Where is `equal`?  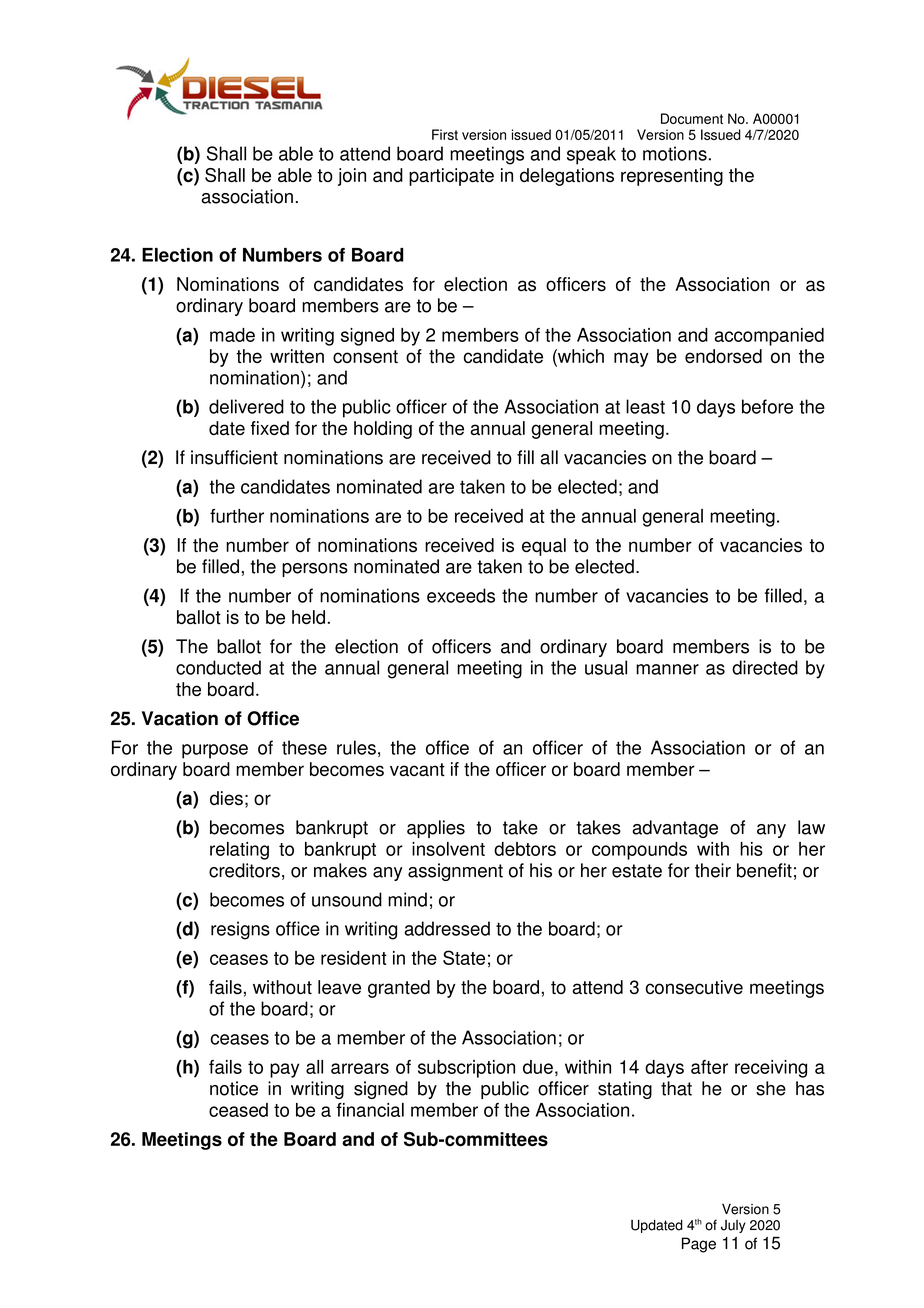 equal is located at coordinates (544, 547).
